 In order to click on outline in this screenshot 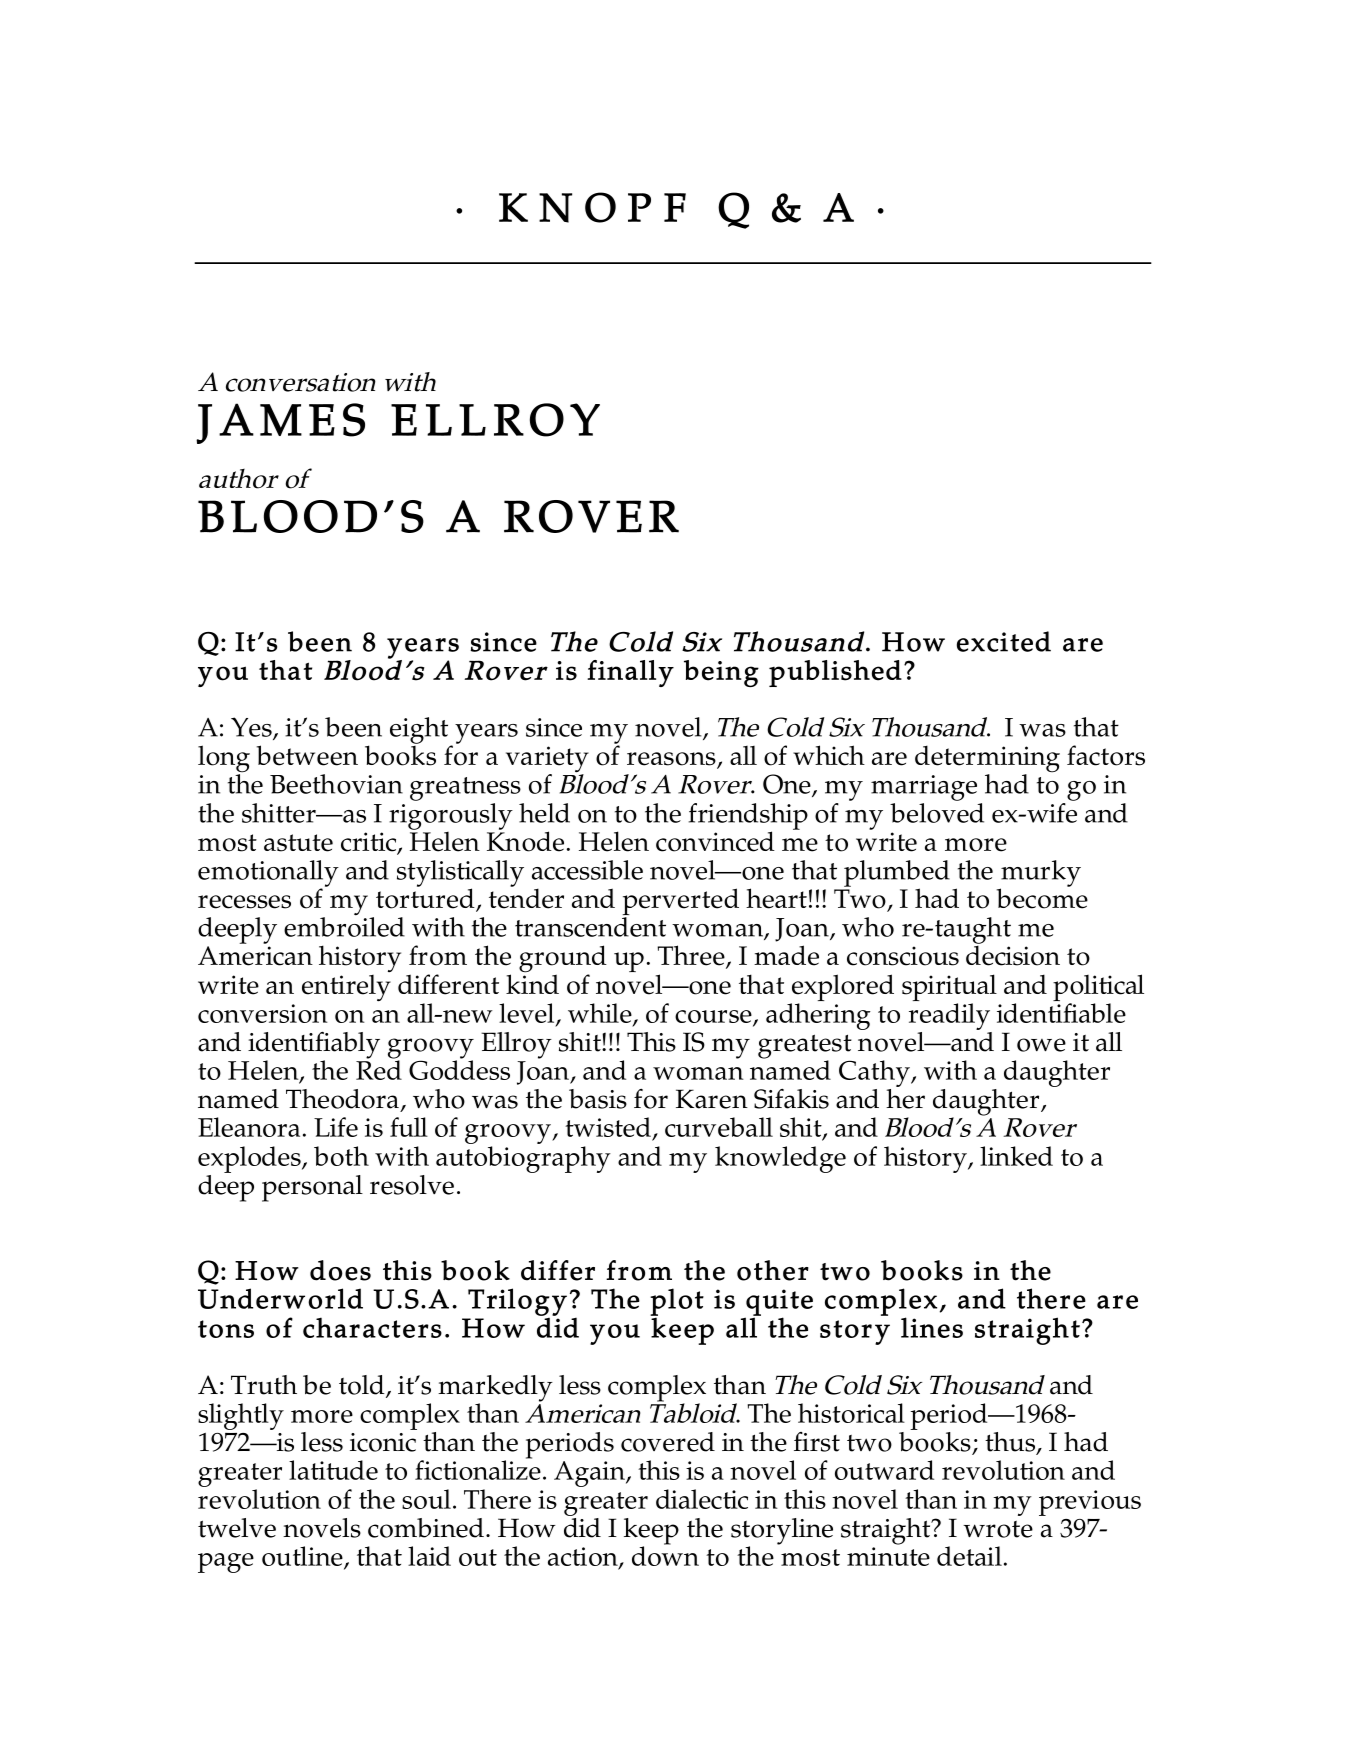, I will do `click(303, 1557)`.
